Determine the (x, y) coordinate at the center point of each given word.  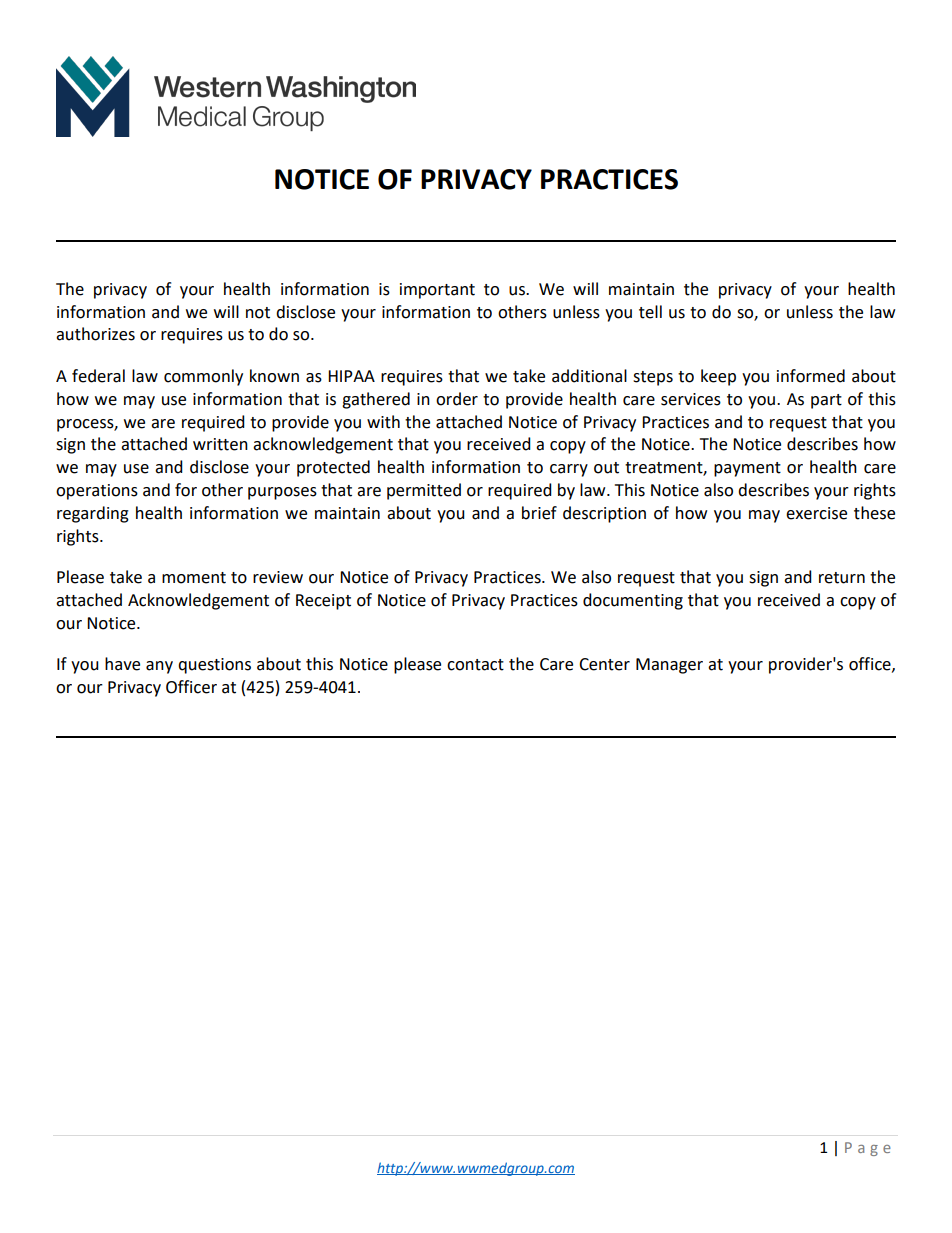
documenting (633, 601)
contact (475, 665)
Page (868, 1149)
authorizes (95, 334)
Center (604, 664)
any (159, 667)
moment (194, 578)
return (842, 578)
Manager (669, 666)
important (437, 291)
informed (811, 376)
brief (539, 513)
